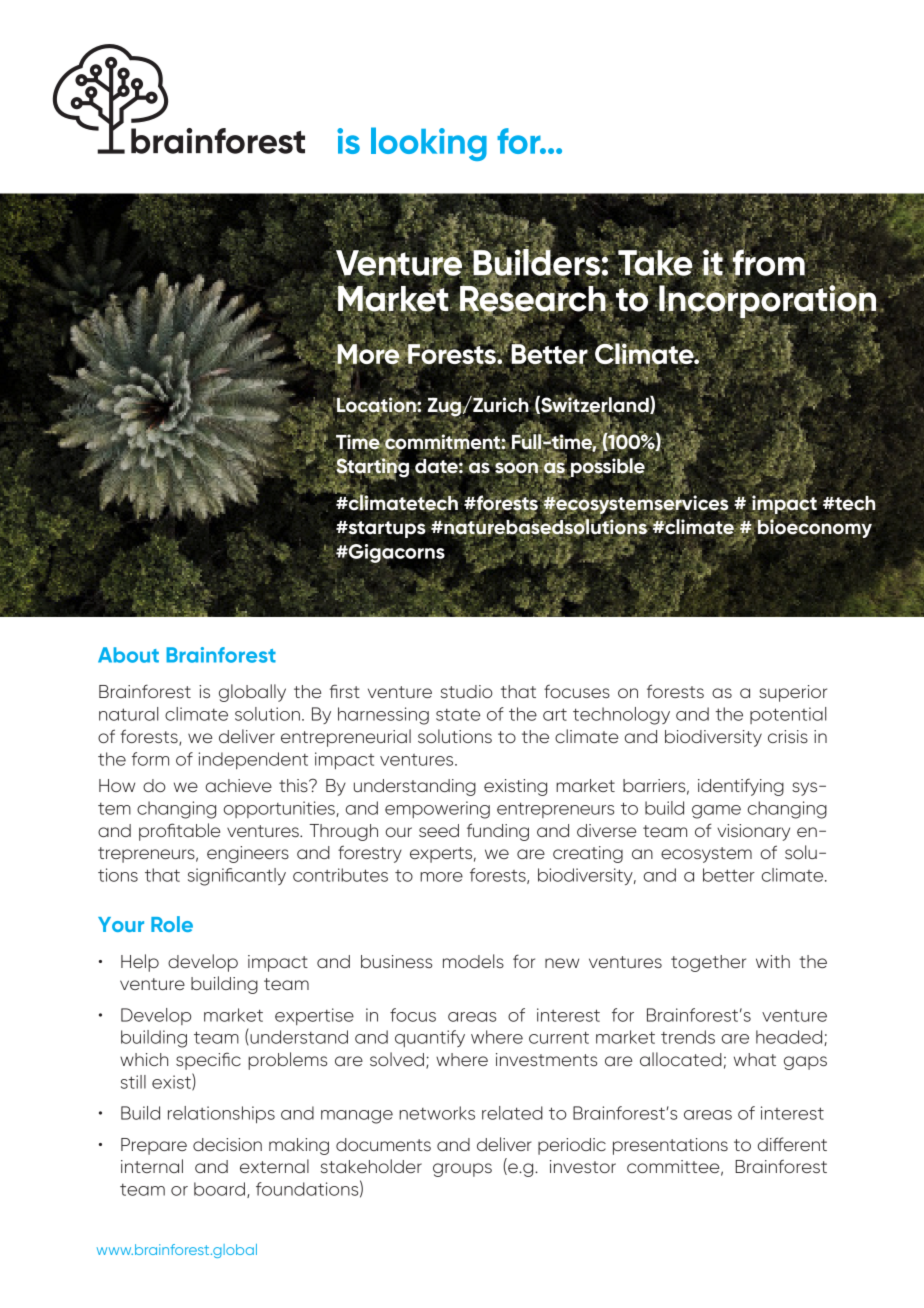 The width and height of the image is (924, 1308). Describe the element at coordinates (179, 832) in the image. I see `profitable` at that location.
